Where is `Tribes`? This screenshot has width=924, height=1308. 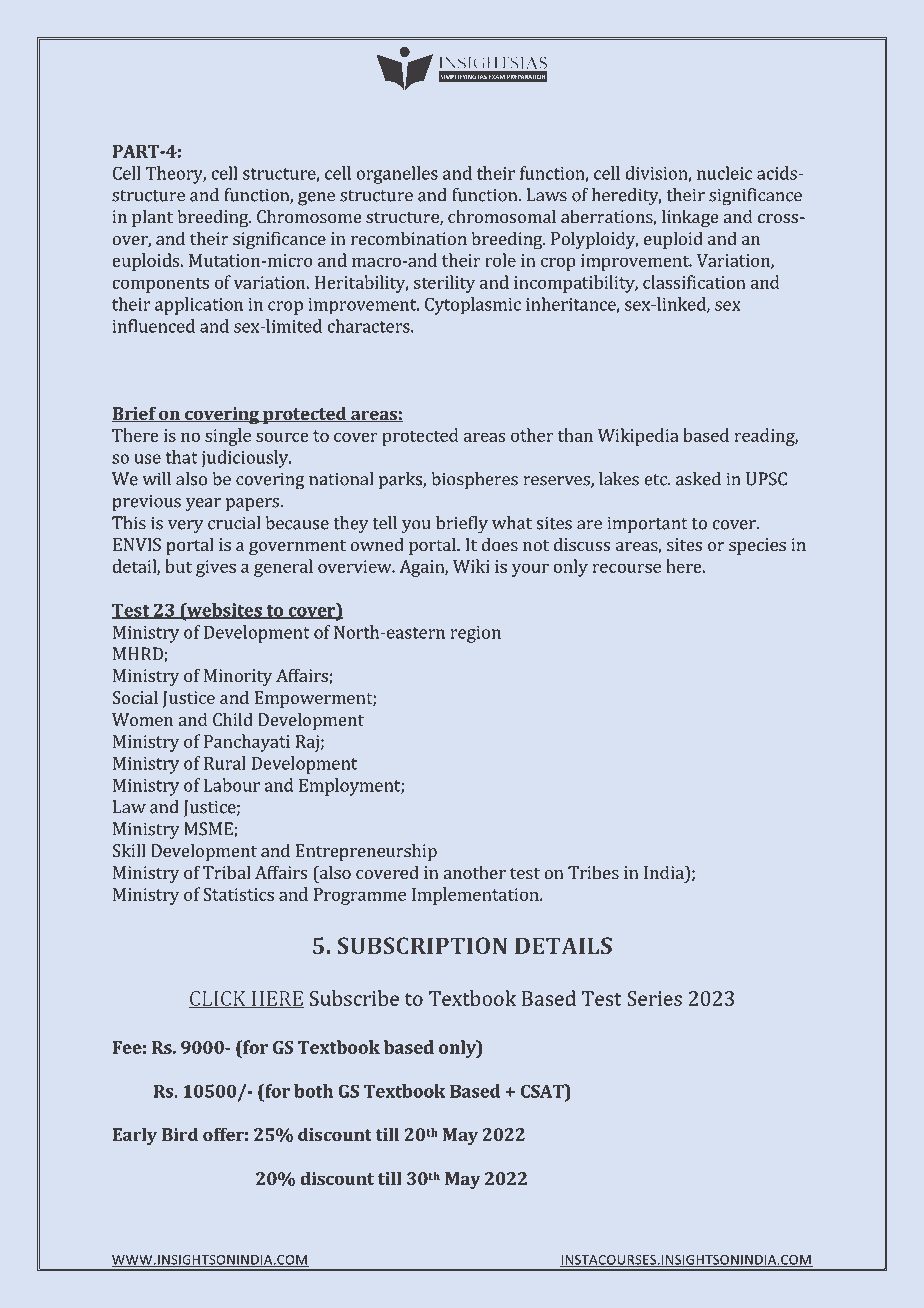 Tribes is located at coordinates (593, 872).
